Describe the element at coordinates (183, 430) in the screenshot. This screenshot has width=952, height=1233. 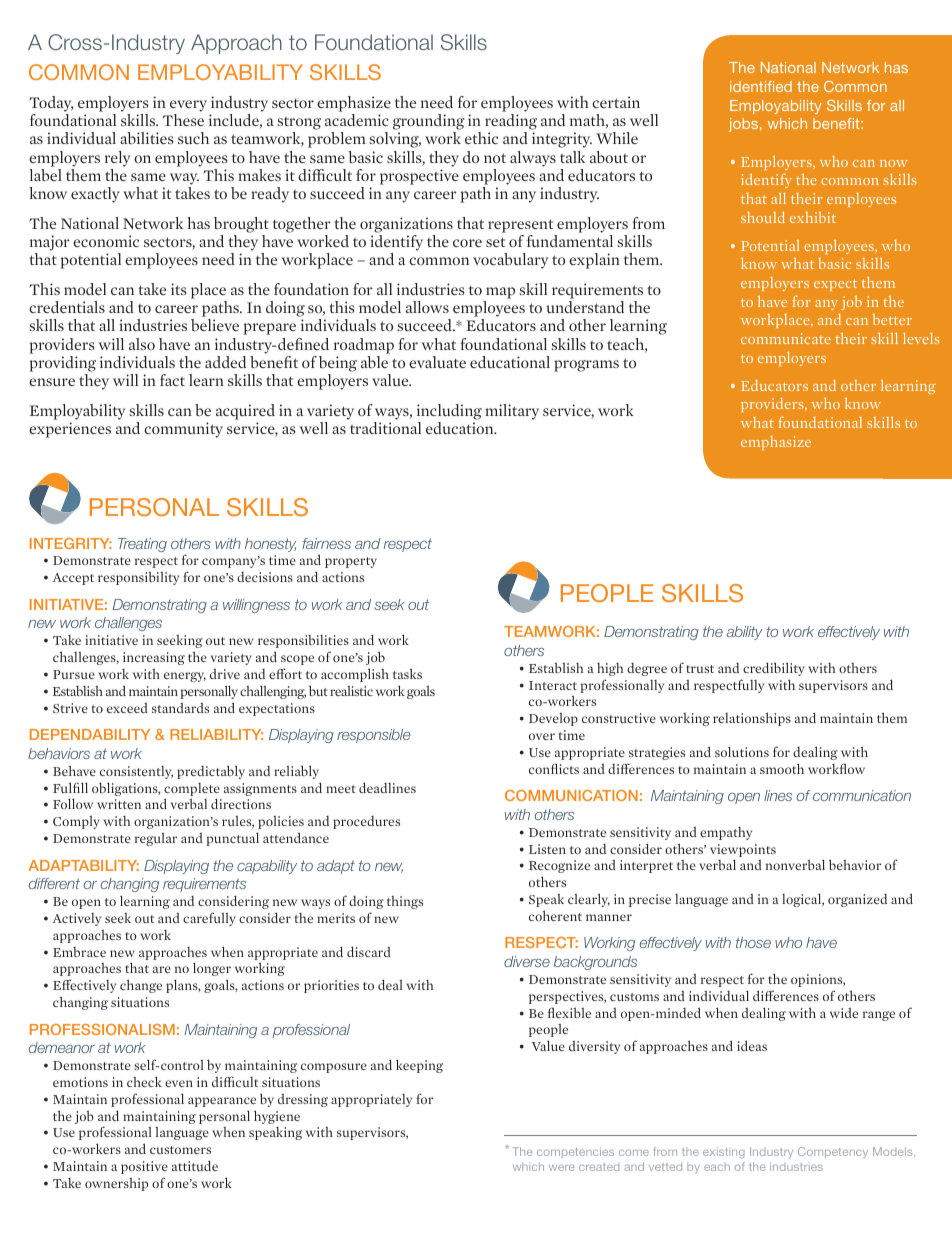
I see `community` at that location.
